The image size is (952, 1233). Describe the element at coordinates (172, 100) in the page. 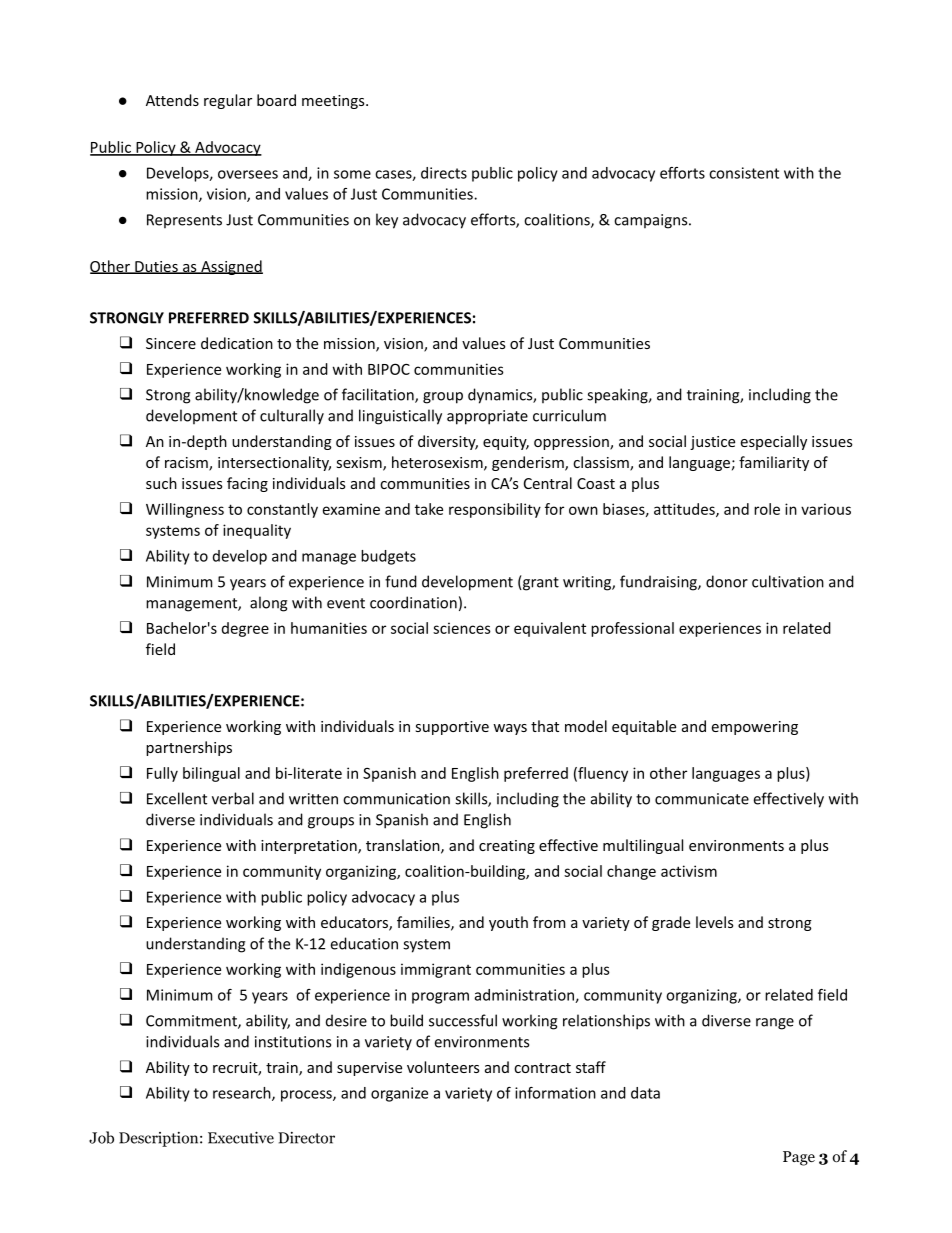

I see `Attends` at that location.
